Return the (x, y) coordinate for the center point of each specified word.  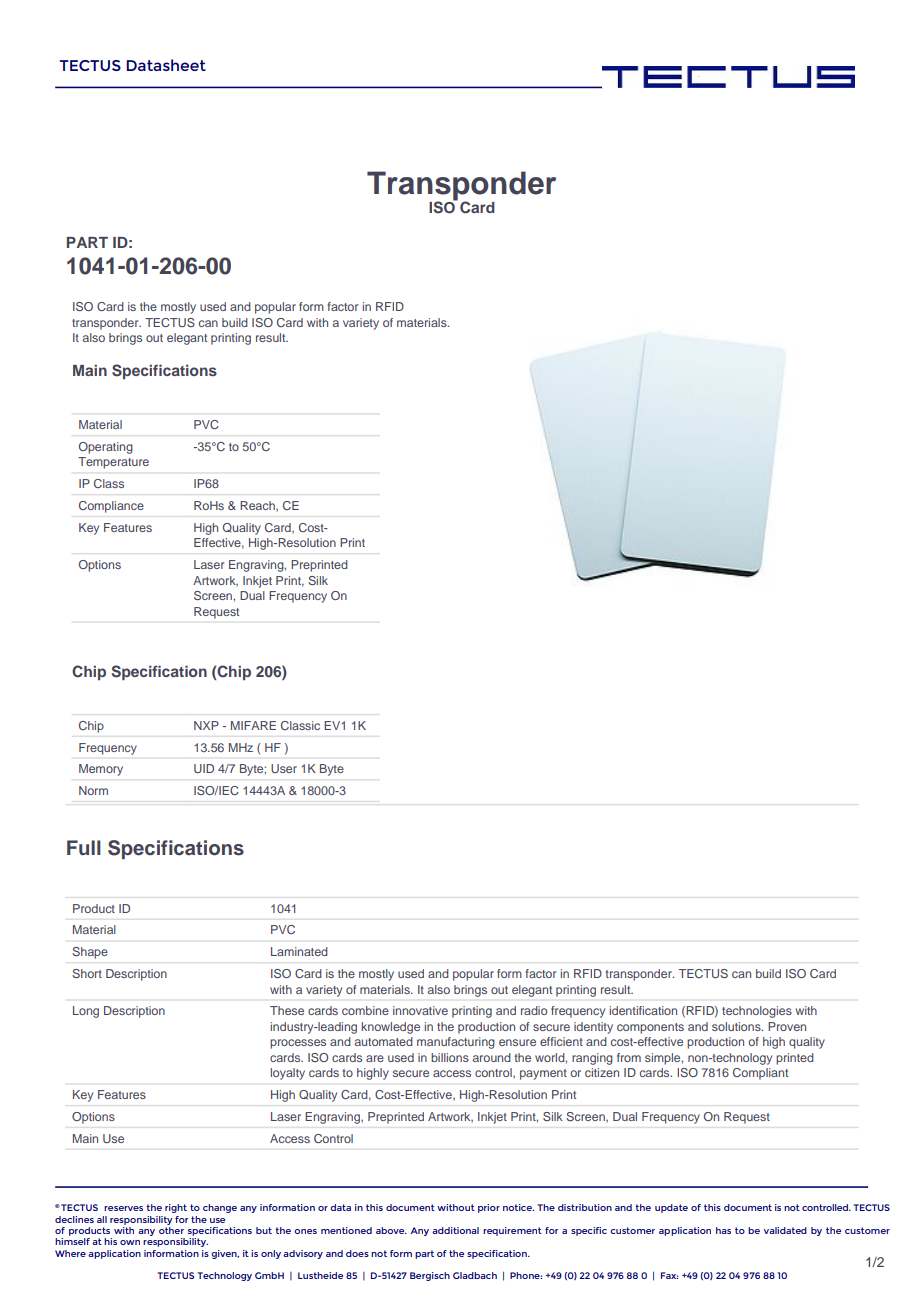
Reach (258, 506)
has (723, 1230)
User (284, 768)
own (130, 1242)
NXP (206, 725)
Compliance (111, 507)
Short (87, 973)
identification (643, 1010)
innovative (420, 1010)
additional (455, 1230)
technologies (757, 1012)
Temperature (113, 463)
